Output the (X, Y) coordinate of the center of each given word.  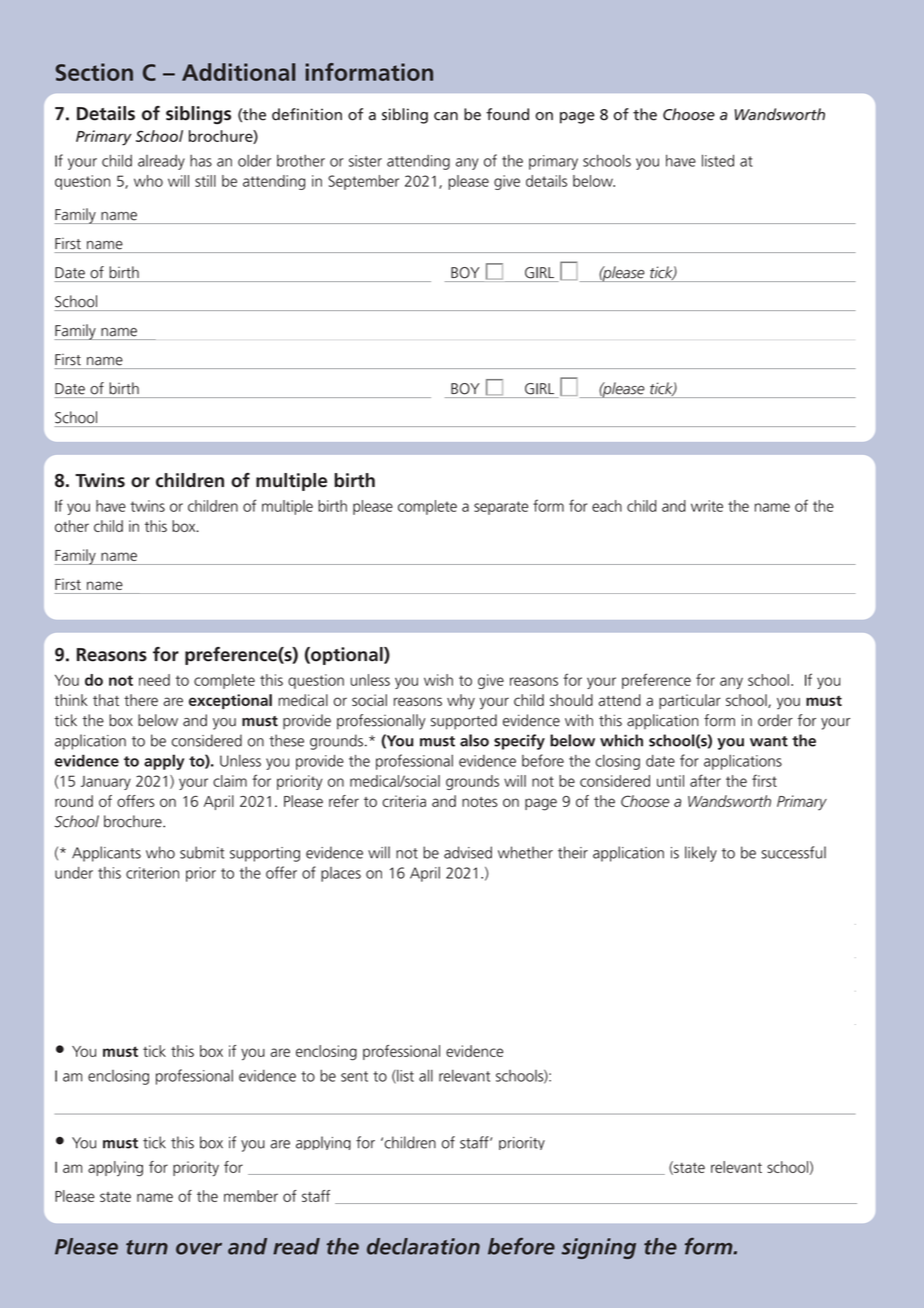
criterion (152, 873)
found (507, 114)
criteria (404, 801)
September (363, 182)
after (705, 780)
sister (365, 161)
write (707, 506)
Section (94, 72)
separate (501, 508)
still (205, 181)
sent (354, 1076)
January (106, 783)
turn (147, 1247)
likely (701, 854)
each (607, 506)
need (154, 680)
